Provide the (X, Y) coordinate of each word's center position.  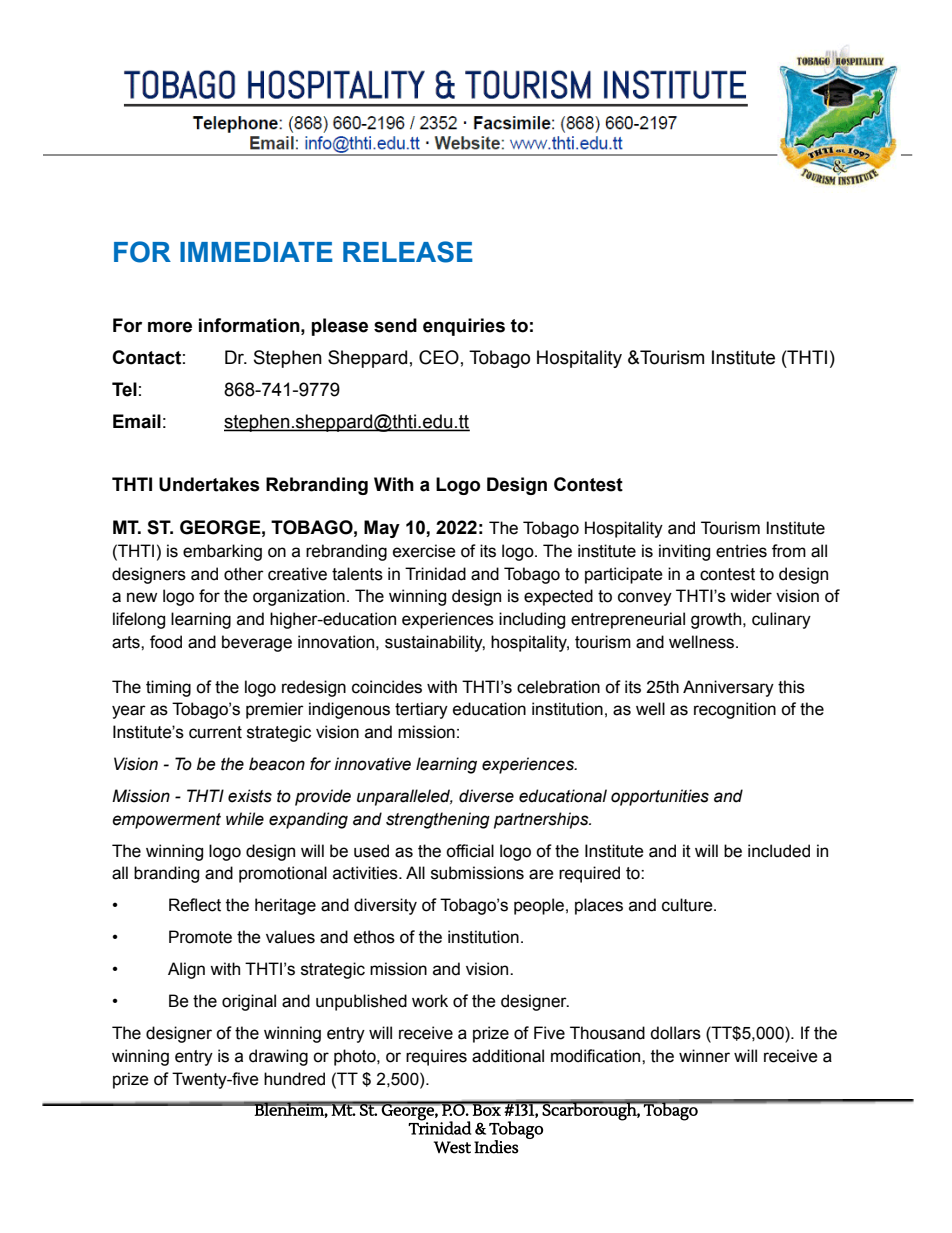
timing (168, 688)
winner (704, 1056)
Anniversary (728, 688)
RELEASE (408, 252)
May (382, 529)
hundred (294, 1079)
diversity (385, 906)
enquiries (464, 327)
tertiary (421, 710)
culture (688, 905)
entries (741, 551)
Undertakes (209, 484)
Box (486, 1109)
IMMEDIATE (256, 252)
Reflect (195, 905)
